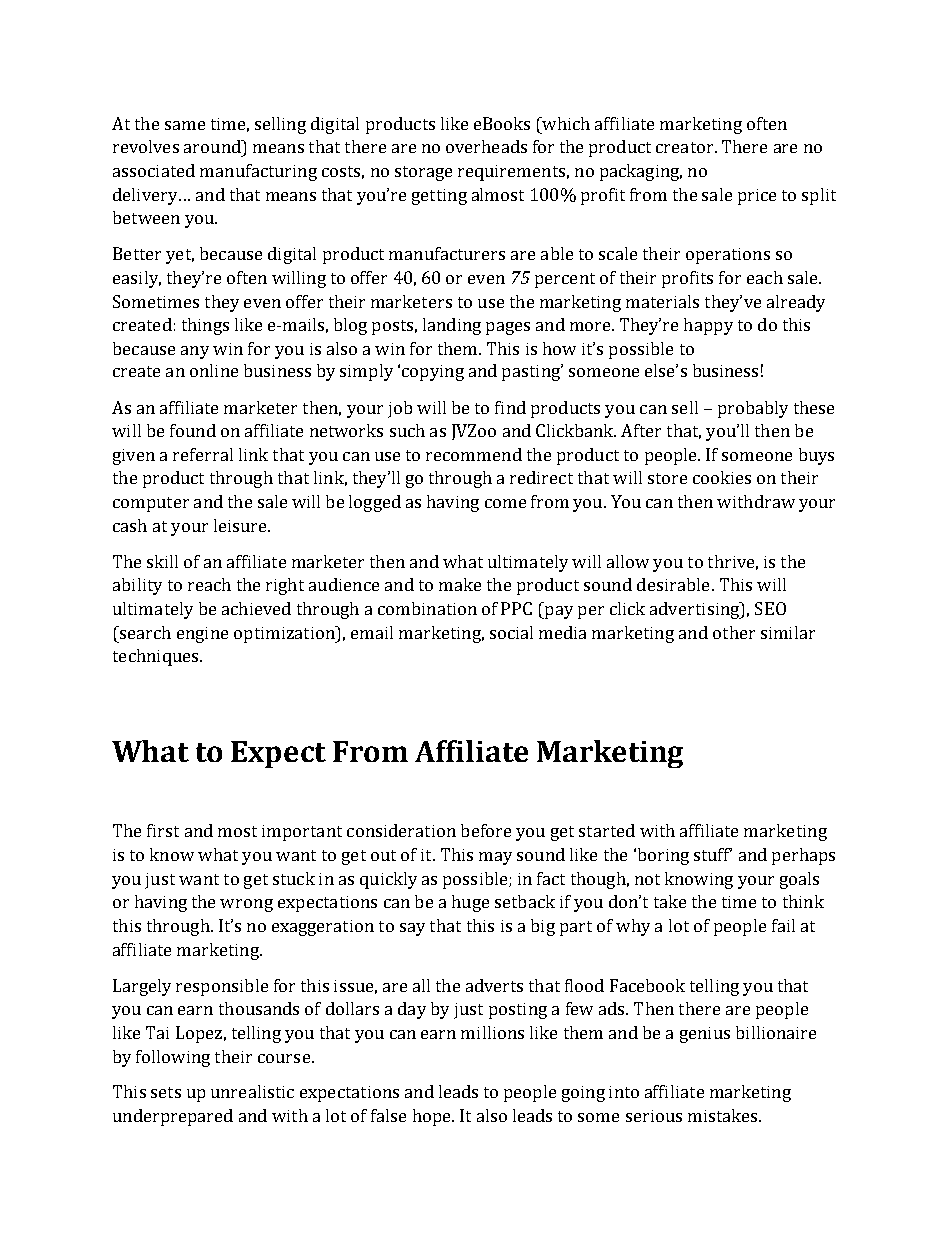  Describe the element at coordinates (214, 370) in the page. I see `online` at that location.
